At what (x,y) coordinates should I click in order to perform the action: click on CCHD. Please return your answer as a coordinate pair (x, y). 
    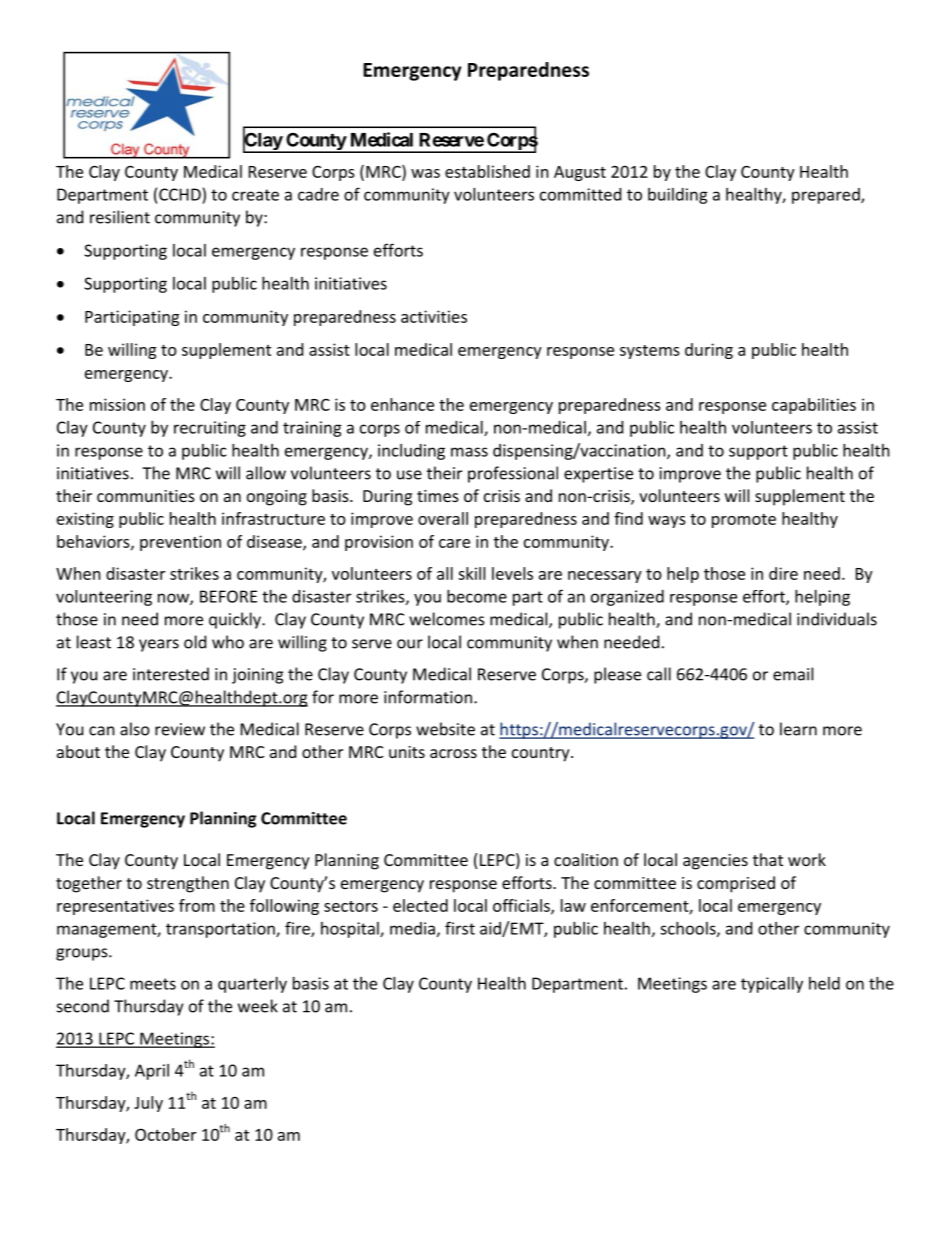
    Looking at the image, I should click on (180, 194).
